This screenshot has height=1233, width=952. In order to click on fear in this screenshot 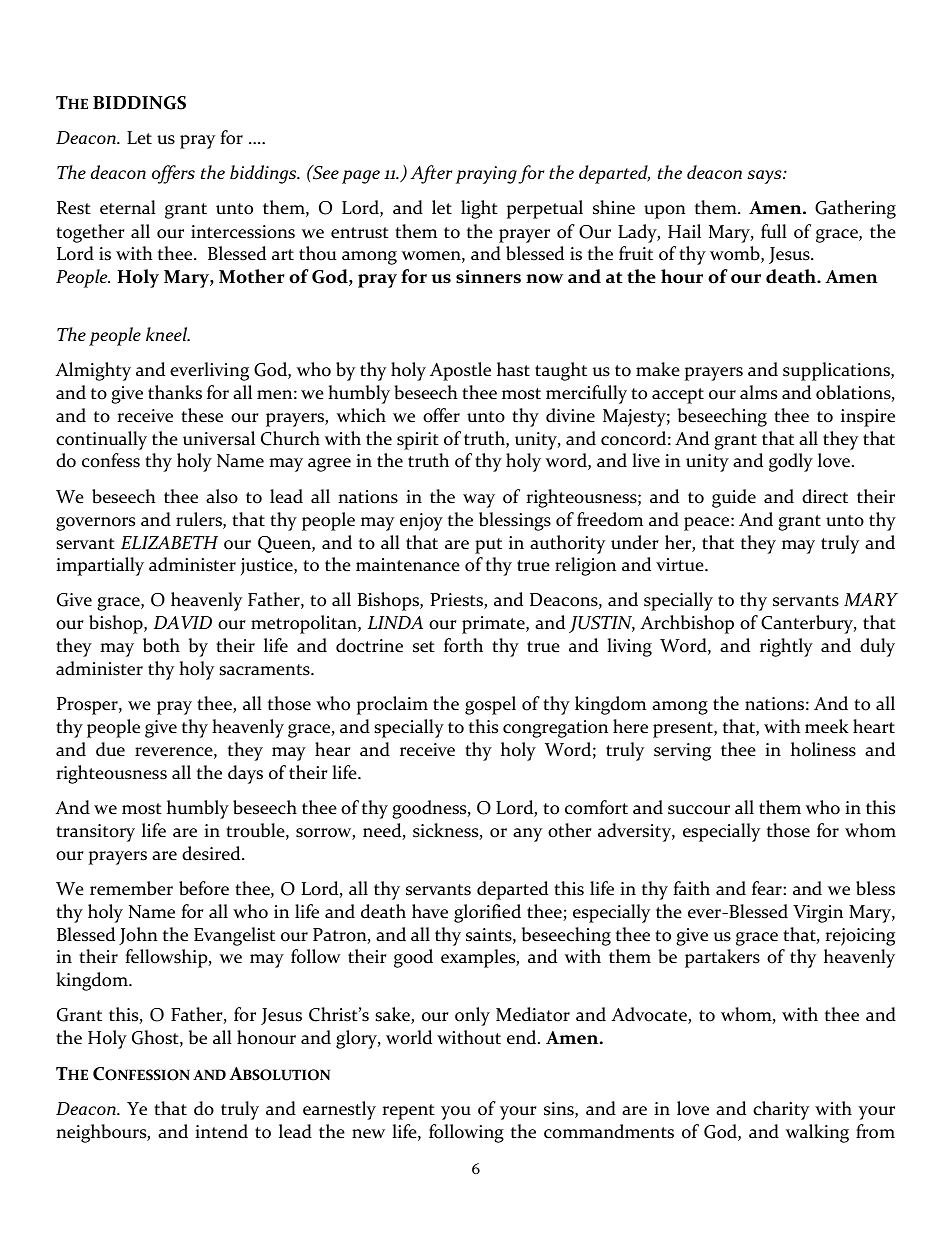, I will do `click(768, 888)`.
